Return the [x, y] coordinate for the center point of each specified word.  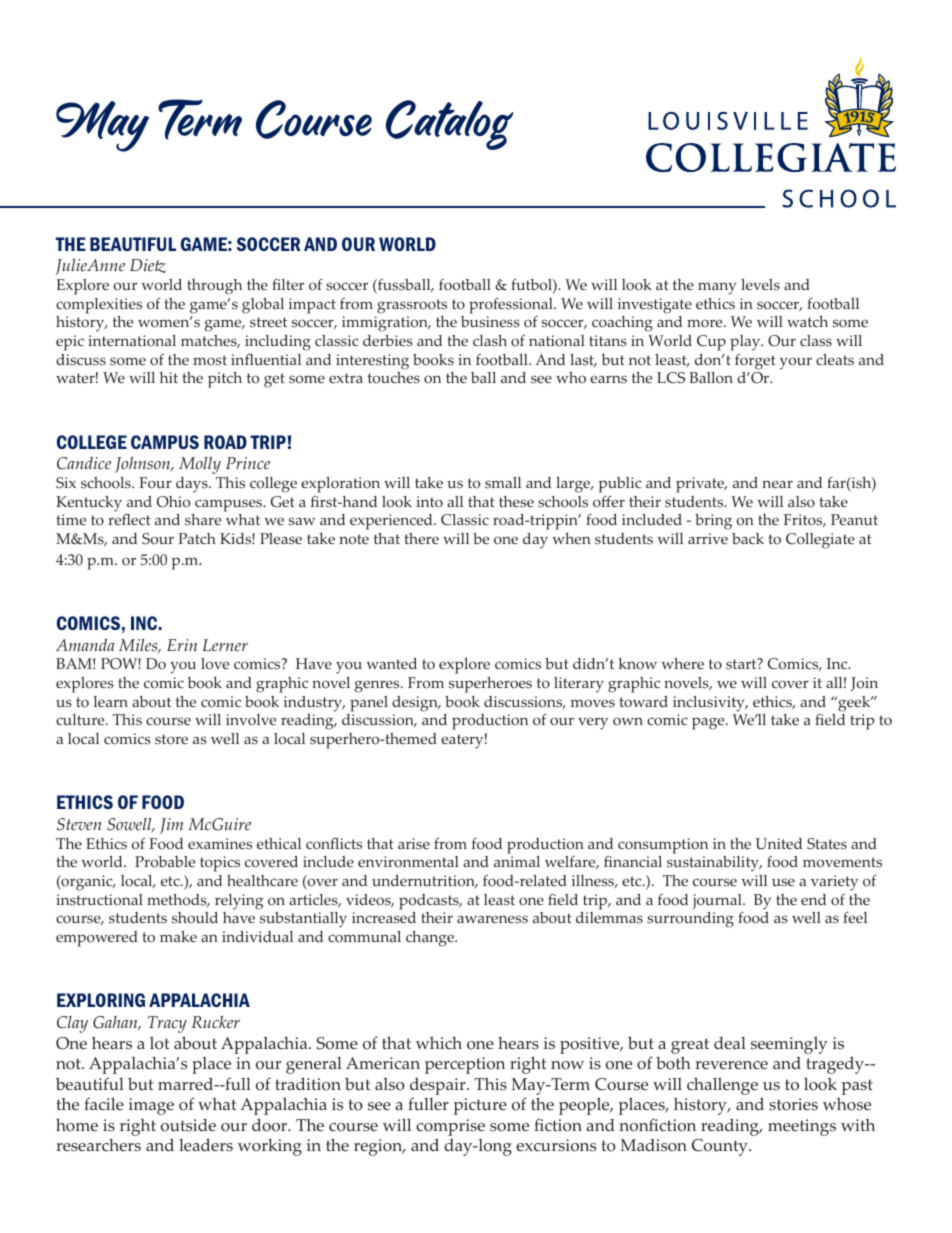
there [421, 539]
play [746, 343]
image [151, 1106]
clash [490, 341]
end [813, 899]
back [748, 538]
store [171, 739]
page [709, 723]
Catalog [450, 125]
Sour [158, 539]
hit [169, 377]
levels [760, 285]
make [178, 937]
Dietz [148, 266]
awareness [492, 919]
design [416, 704]
